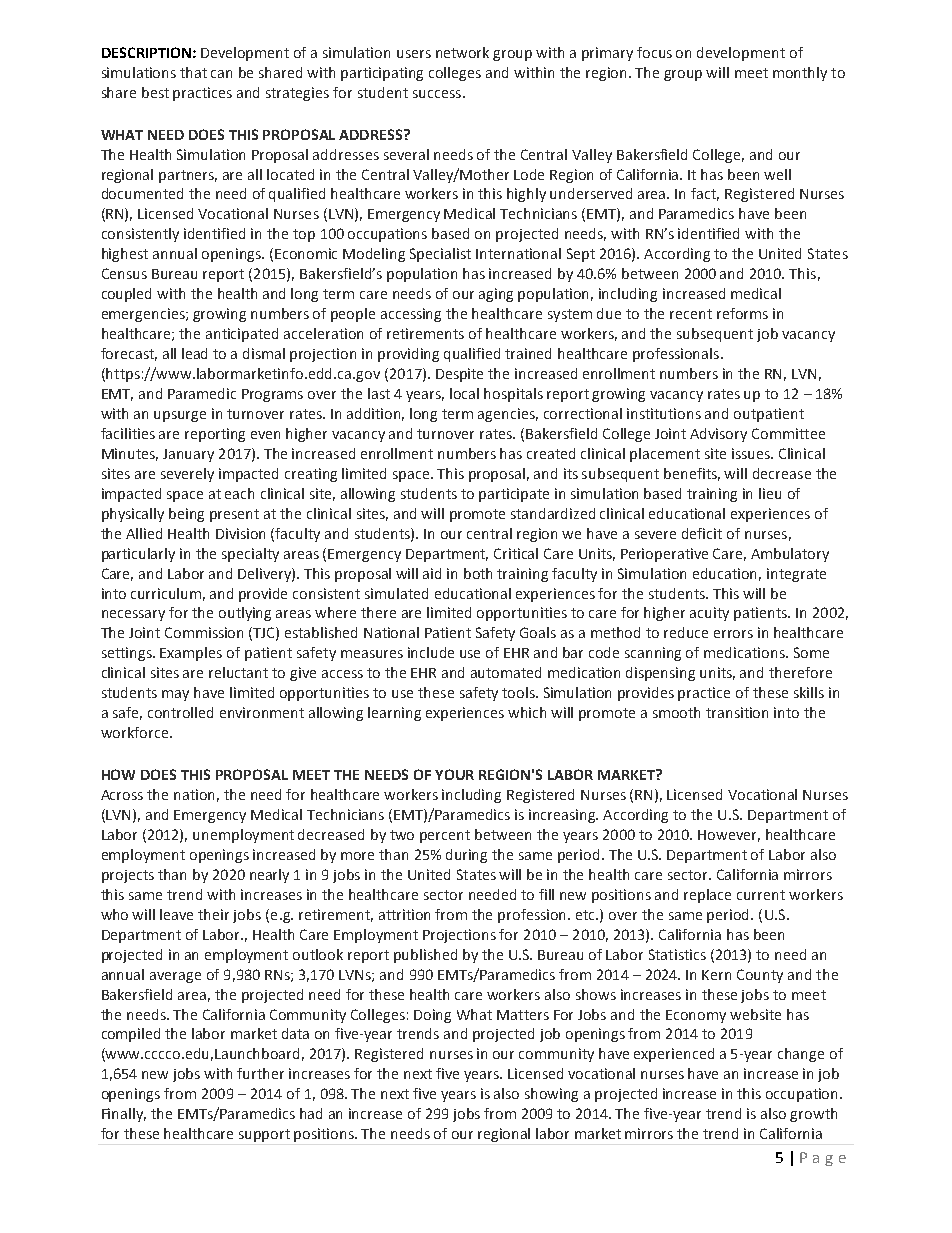 This screenshot has height=1233, width=952. I want to click on monthly, so click(800, 74).
